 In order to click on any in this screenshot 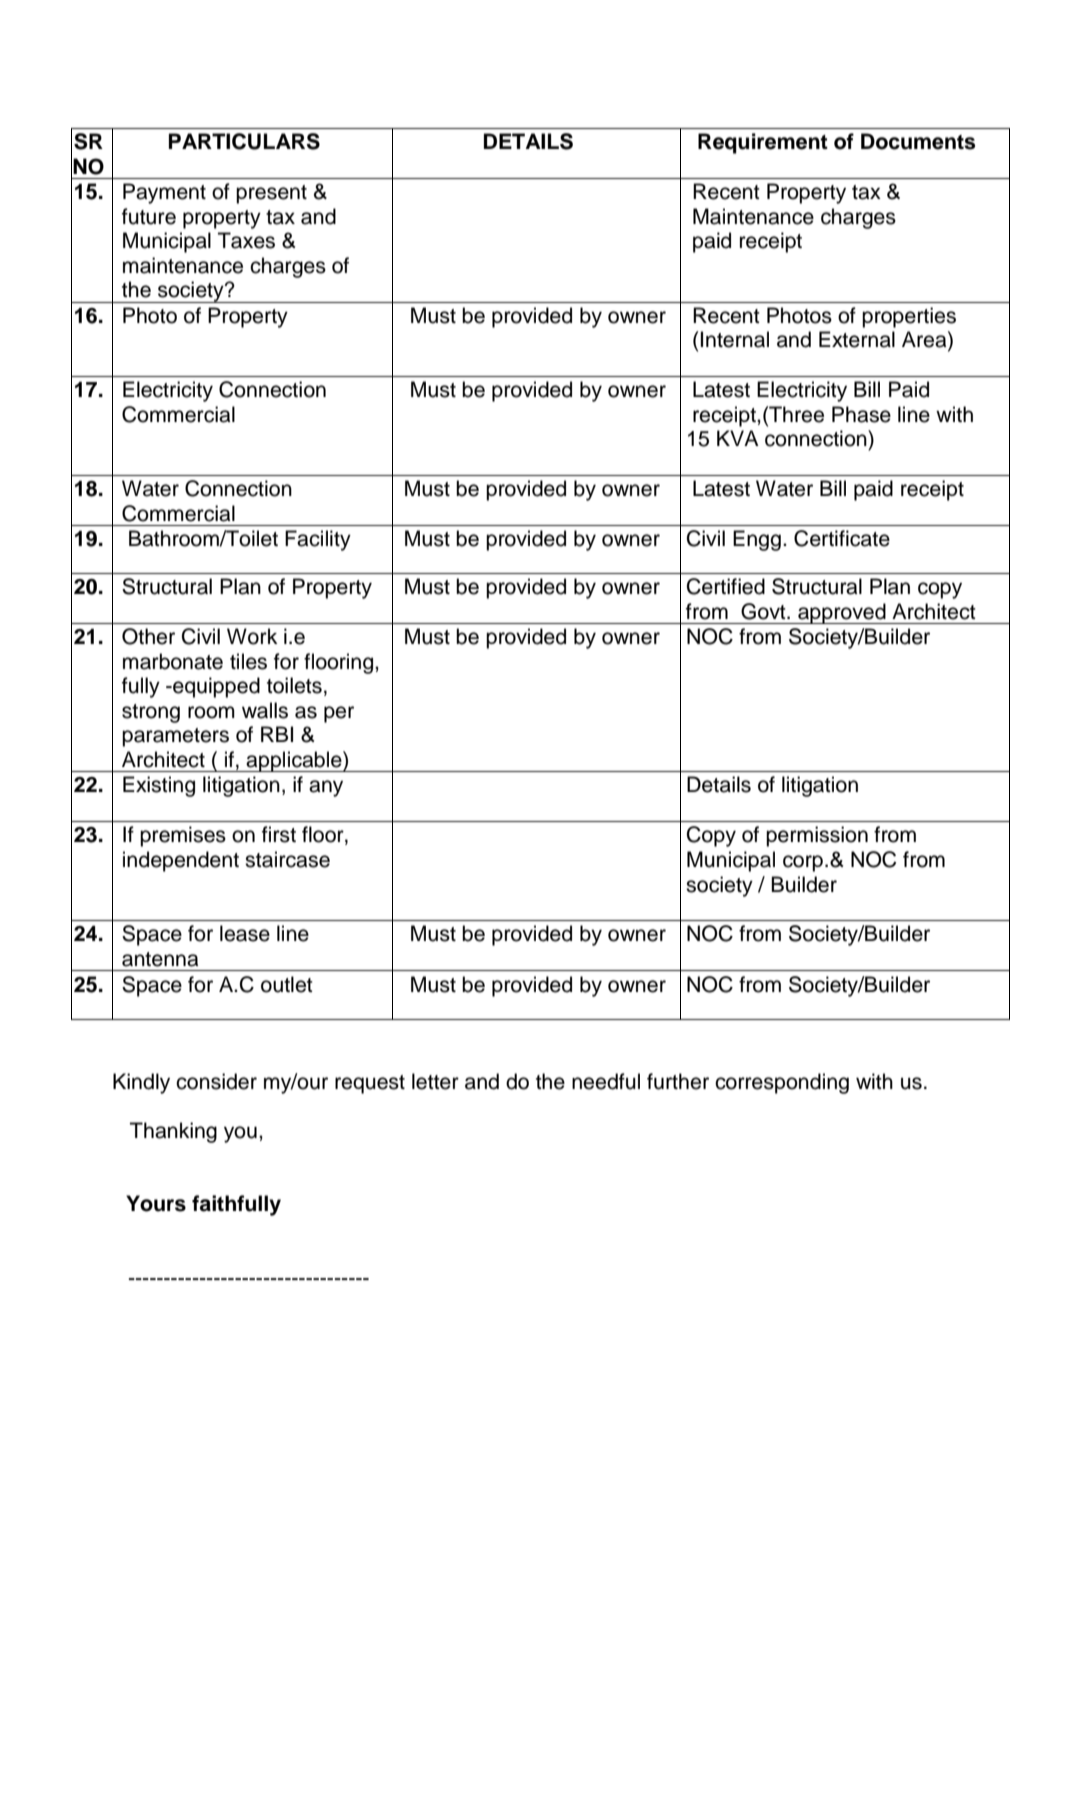, I will do `click(326, 788)`.
